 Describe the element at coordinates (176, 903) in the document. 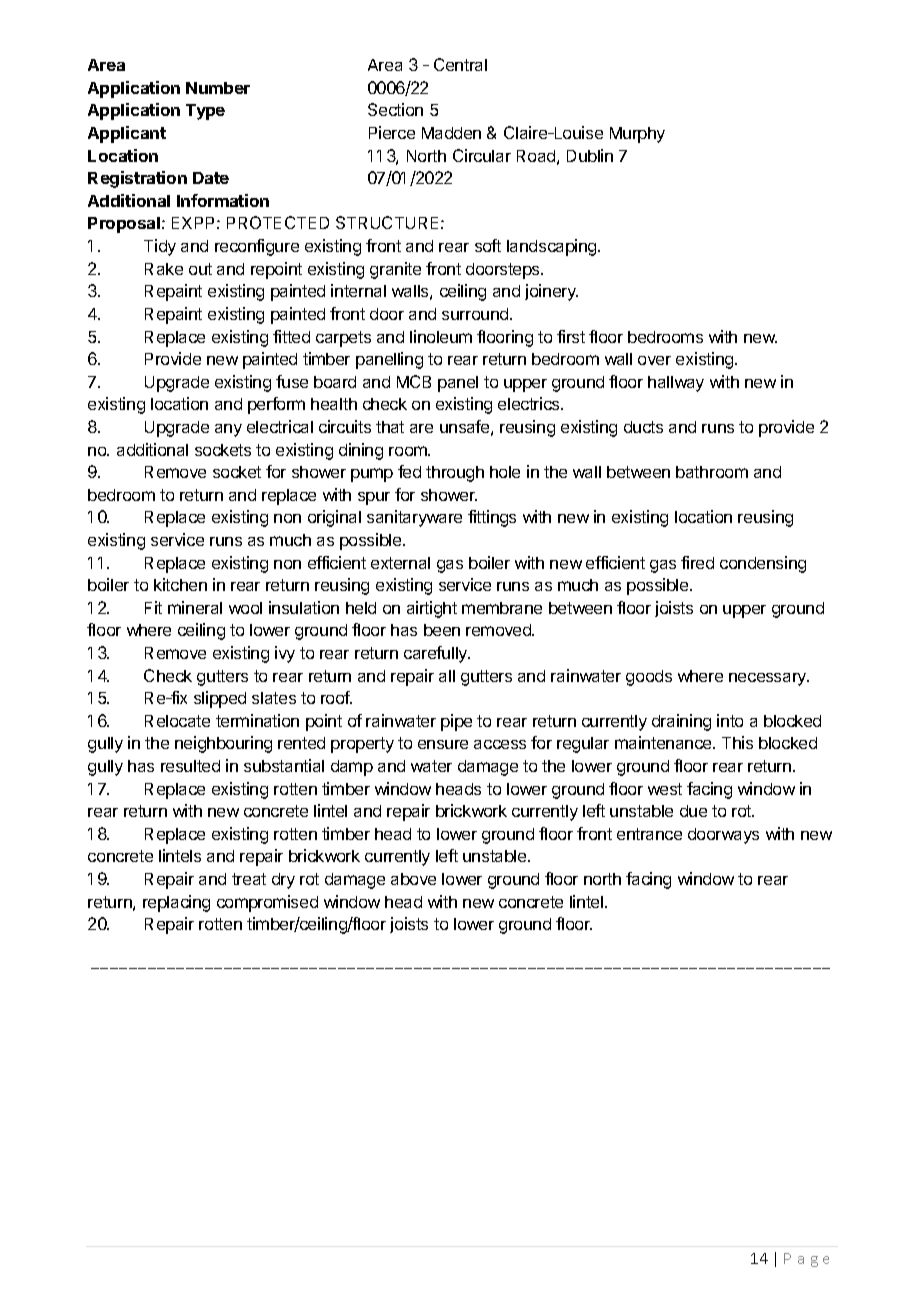

I see `replacing` at that location.
